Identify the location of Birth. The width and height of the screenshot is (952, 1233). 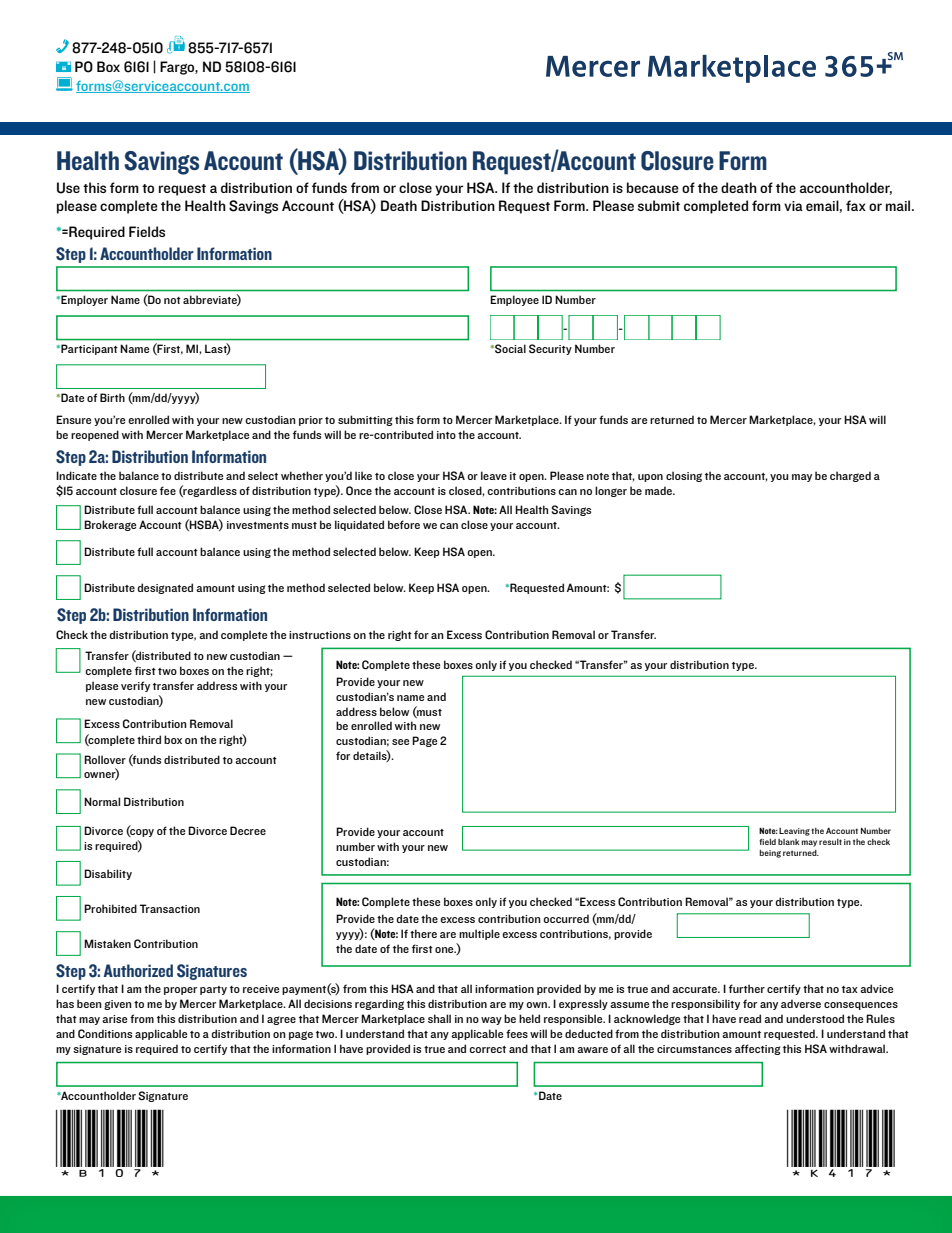
(112, 397).
